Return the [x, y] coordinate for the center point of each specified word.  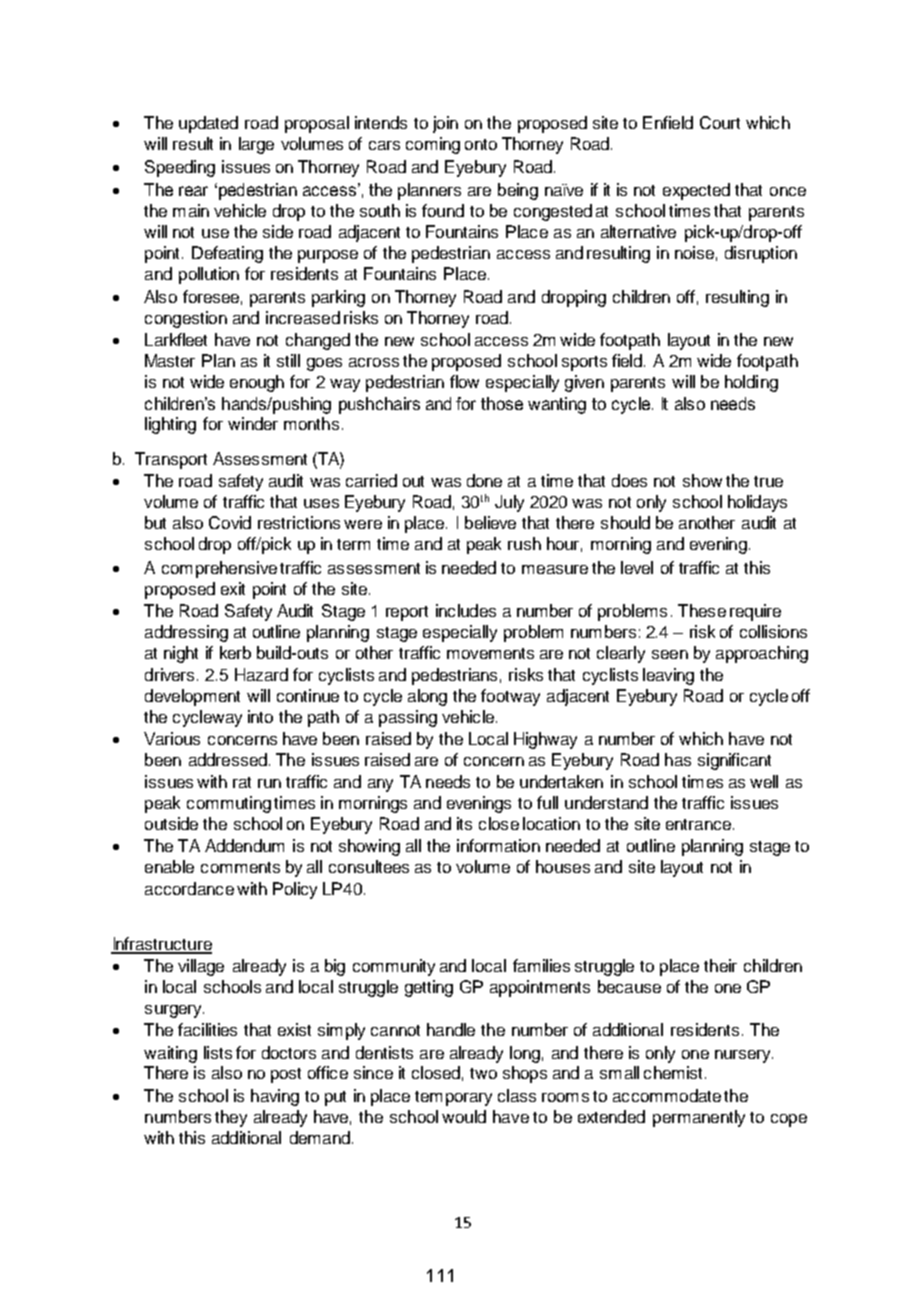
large [256, 145]
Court [720, 122]
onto [481, 144]
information [498, 845]
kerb [235, 652]
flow [464, 381]
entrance [700, 824]
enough [257, 383]
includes [466, 610]
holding [751, 383]
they [231, 1118]
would [464, 1116]
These [702, 610]
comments [240, 867]
